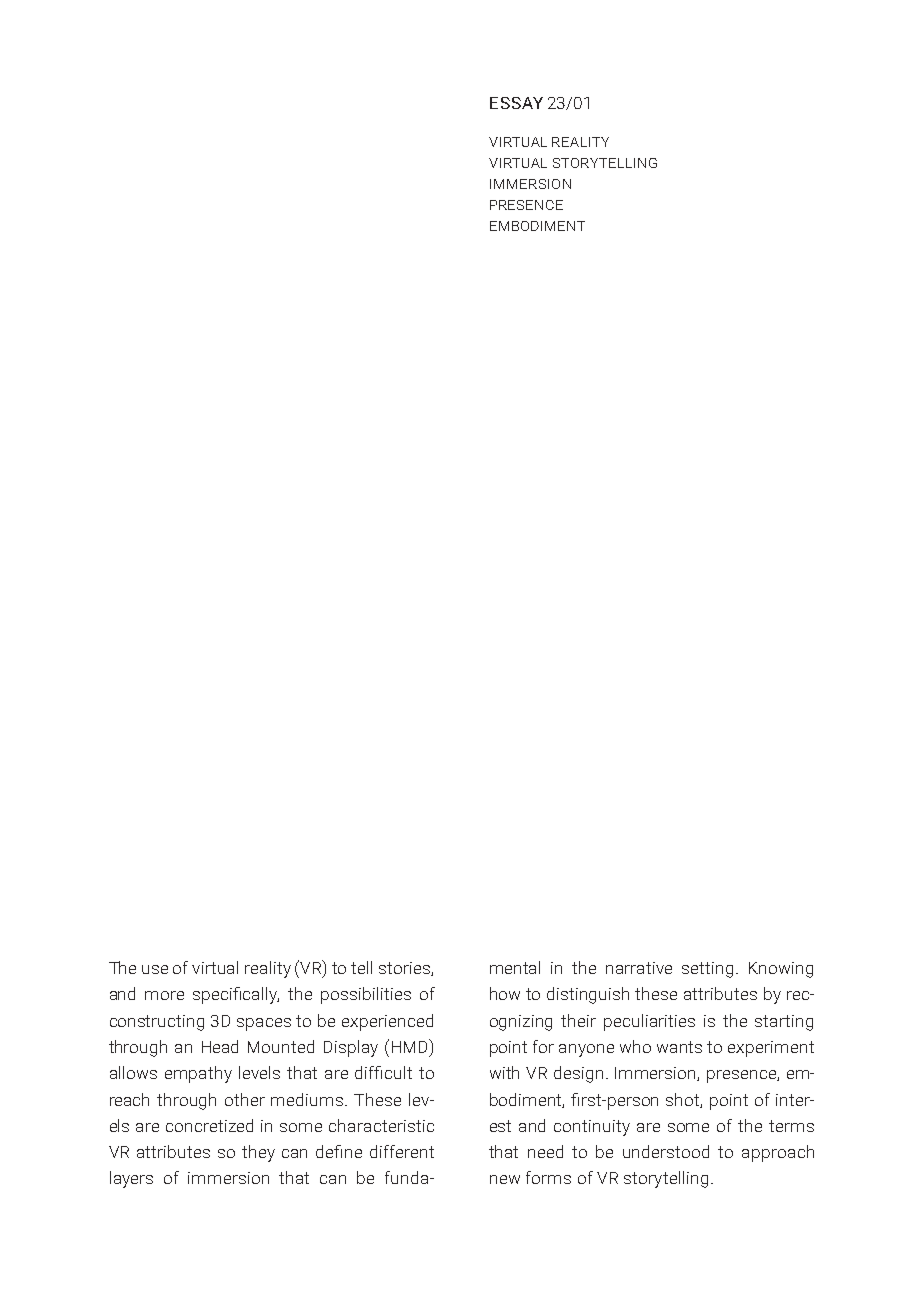  Describe the element at coordinates (155, 969) in the screenshot. I see `use` at that location.
